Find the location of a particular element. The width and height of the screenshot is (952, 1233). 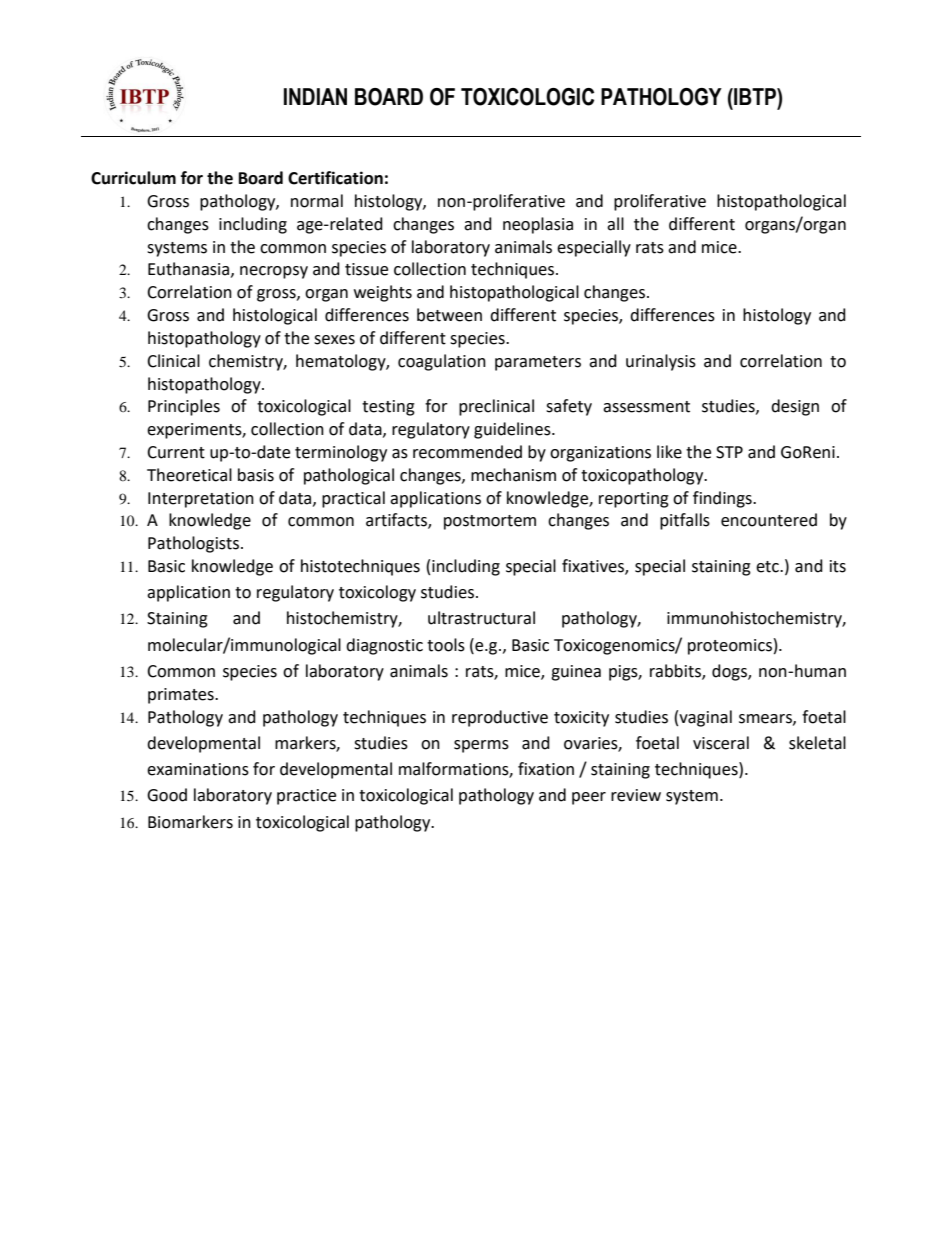

INDIAN is located at coordinates (315, 96).
